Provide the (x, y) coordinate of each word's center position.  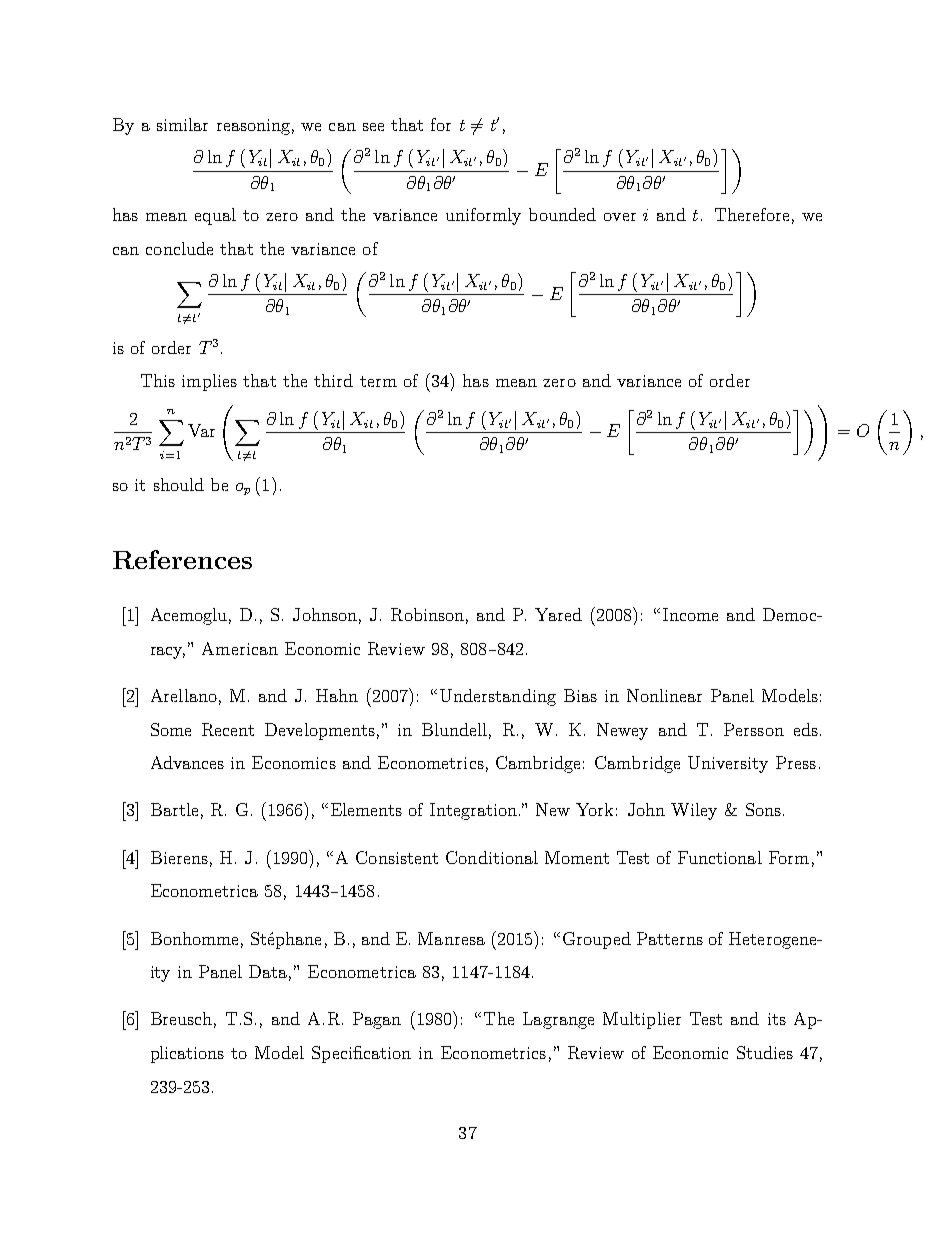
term (378, 381)
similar (182, 124)
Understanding (498, 697)
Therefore (752, 214)
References (182, 559)
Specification (361, 1054)
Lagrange (558, 1020)
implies (209, 382)
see (373, 127)
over (620, 217)
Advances (187, 762)
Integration (475, 811)
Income (690, 614)
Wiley (694, 811)
